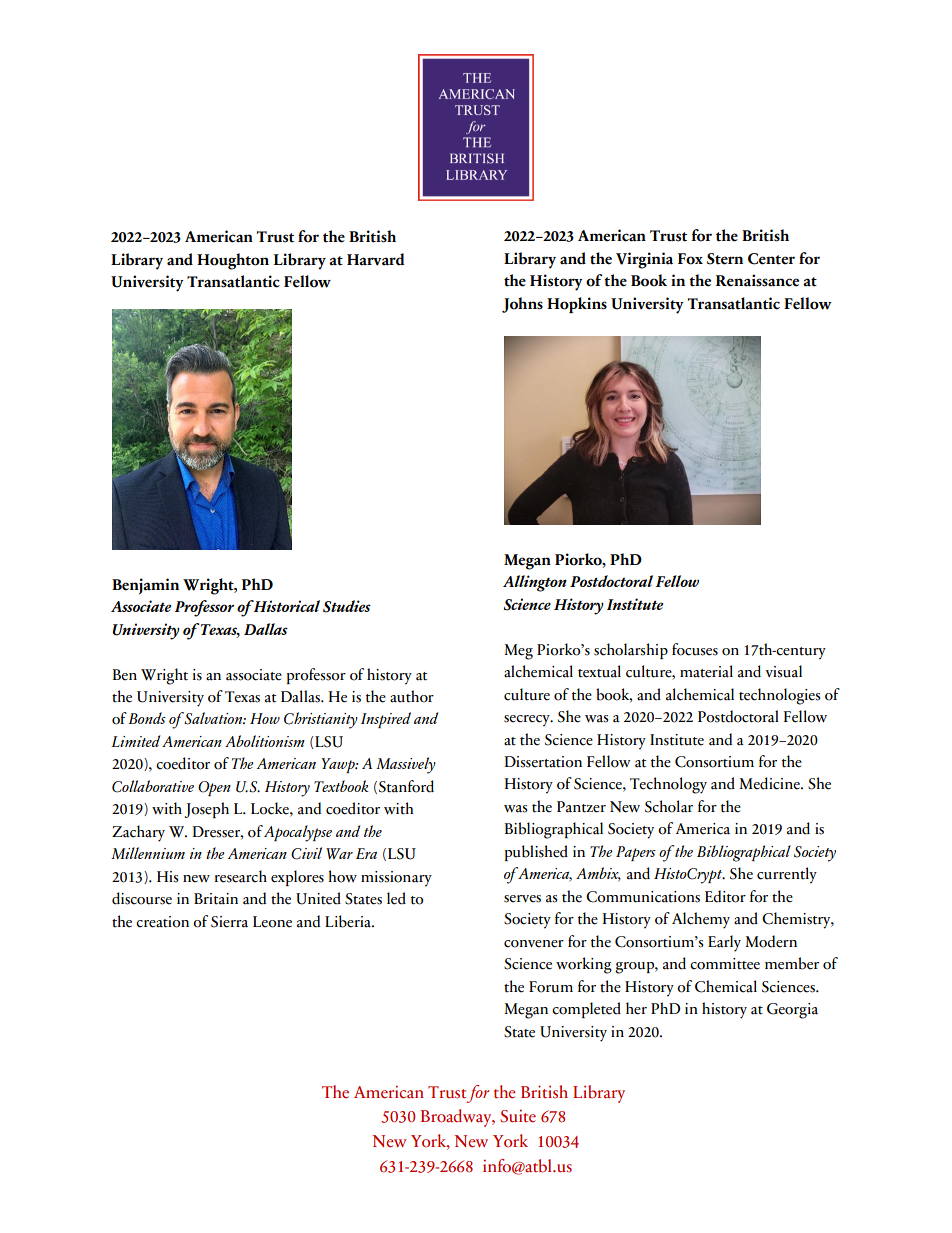 The width and height of the image is (952, 1233). I want to click on Studies, so click(347, 606).
